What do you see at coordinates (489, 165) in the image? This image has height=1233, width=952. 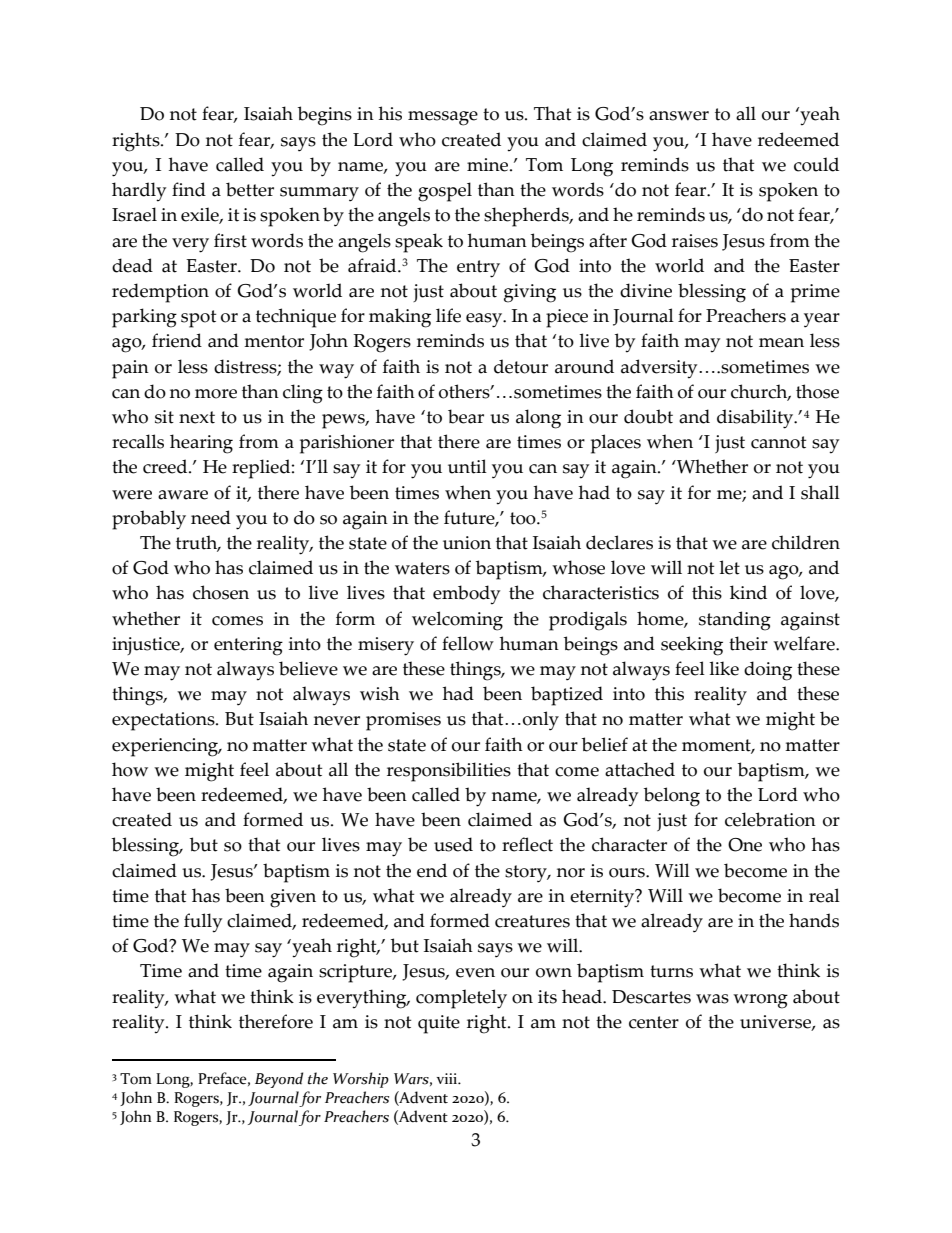 I see `mine` at bounding box center [489, 165].
